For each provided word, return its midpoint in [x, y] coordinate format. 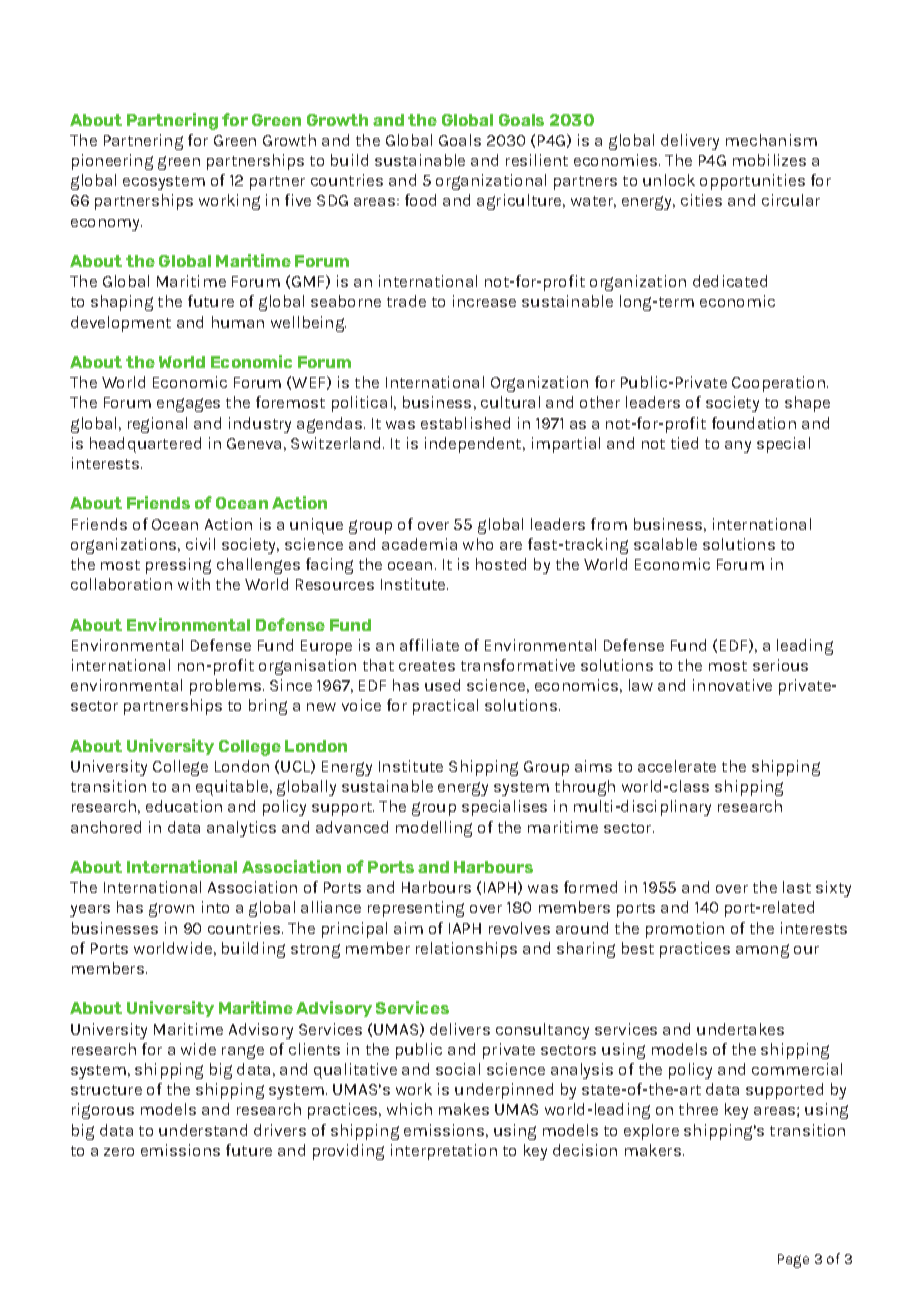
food [420, 200]
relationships [466, 950]
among [762, 951]
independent [474, 445]
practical [445, 707]
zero [119, 1152]
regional [157, 425]
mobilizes [769, 160]
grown [171, 910]
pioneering [112, 162]
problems [227, 687]
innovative [732, 685]
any [738, 447]
